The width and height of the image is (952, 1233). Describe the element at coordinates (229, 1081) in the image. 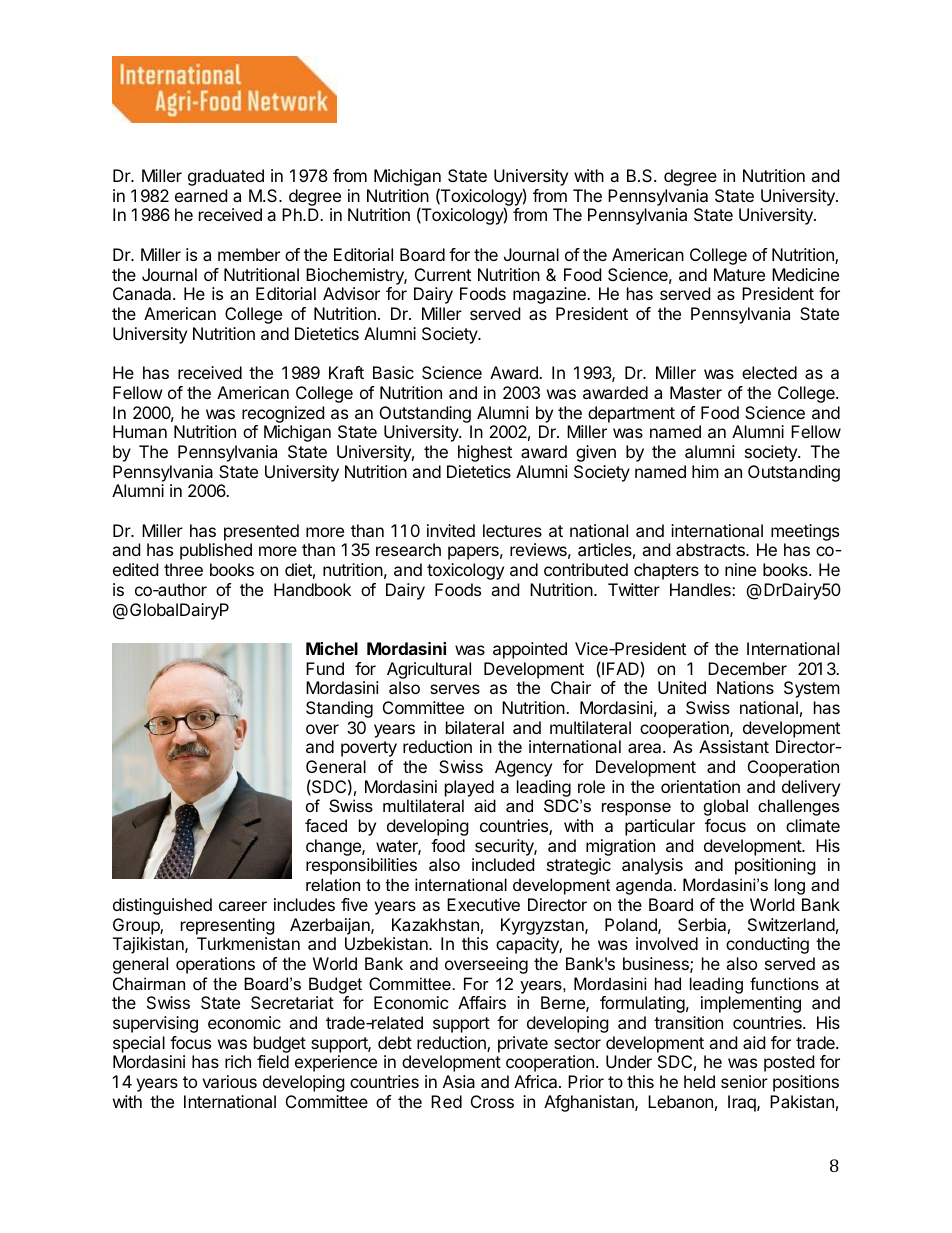

I see `various` at that location.
